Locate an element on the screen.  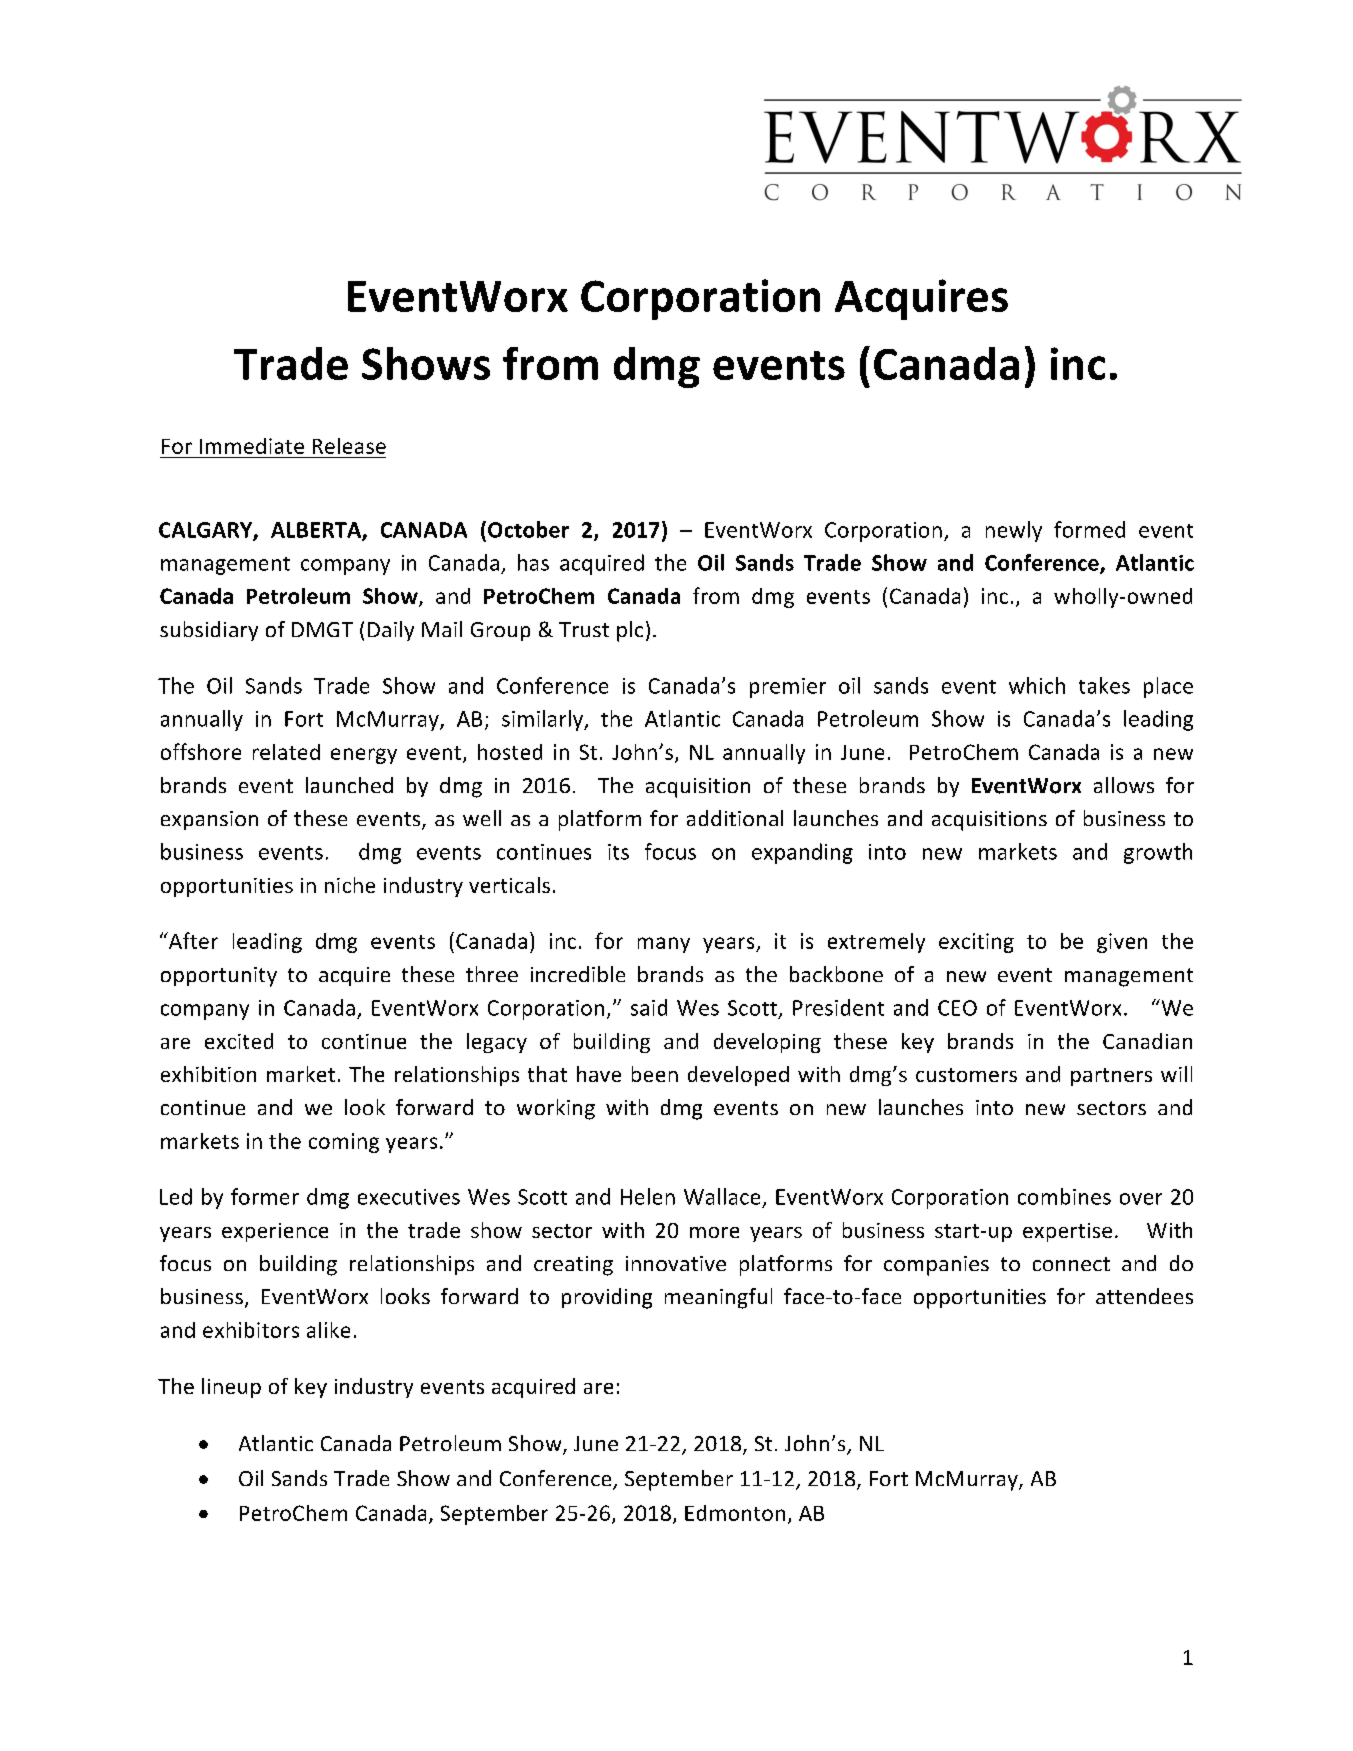
lineup is located at coordinates (231, 1388).
